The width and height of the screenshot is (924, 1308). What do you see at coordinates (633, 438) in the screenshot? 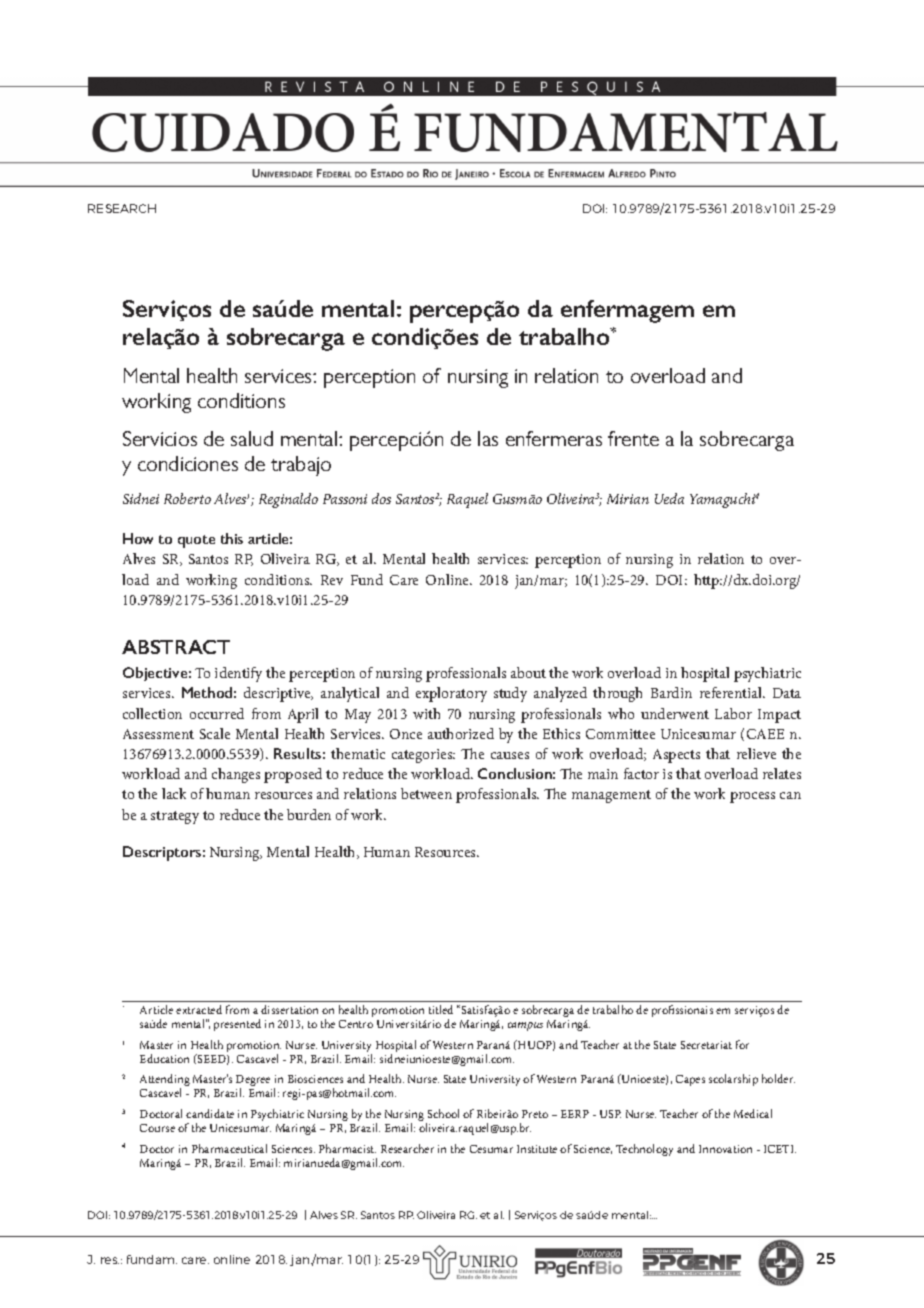
I see `frente` at bounding box center [633, 438].
